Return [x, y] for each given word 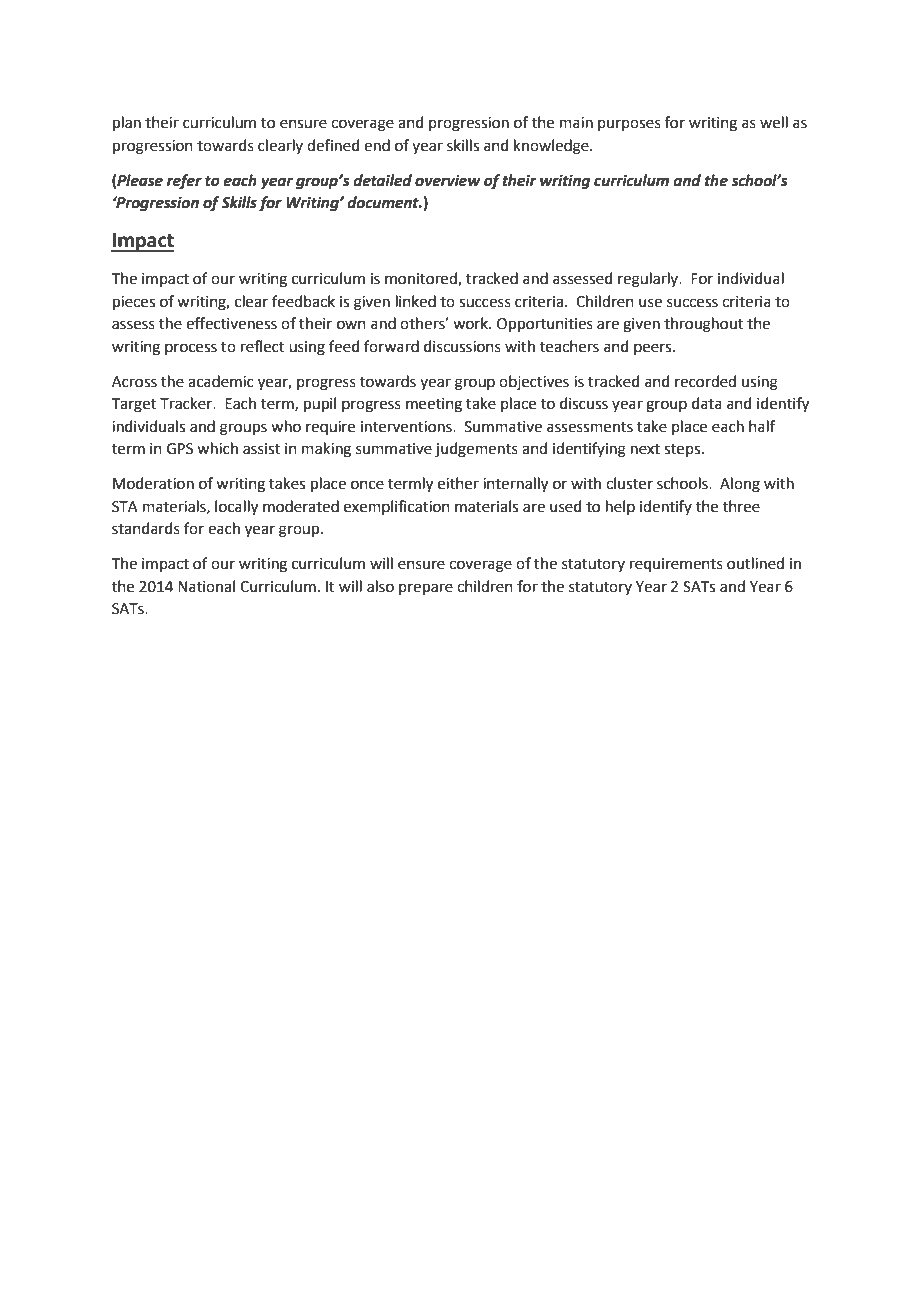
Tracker [187, 403]
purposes [629, 125]
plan [127, 123]
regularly [649, 280]
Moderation [153, 483]
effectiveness [231, 323]
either [458, 483]
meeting [434, 405]
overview [448, 180]
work [472, 323]
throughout [703, 325]
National [206, 586]
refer [184, 182]
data [707, 403]
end [377, 145]
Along [740, 485]
